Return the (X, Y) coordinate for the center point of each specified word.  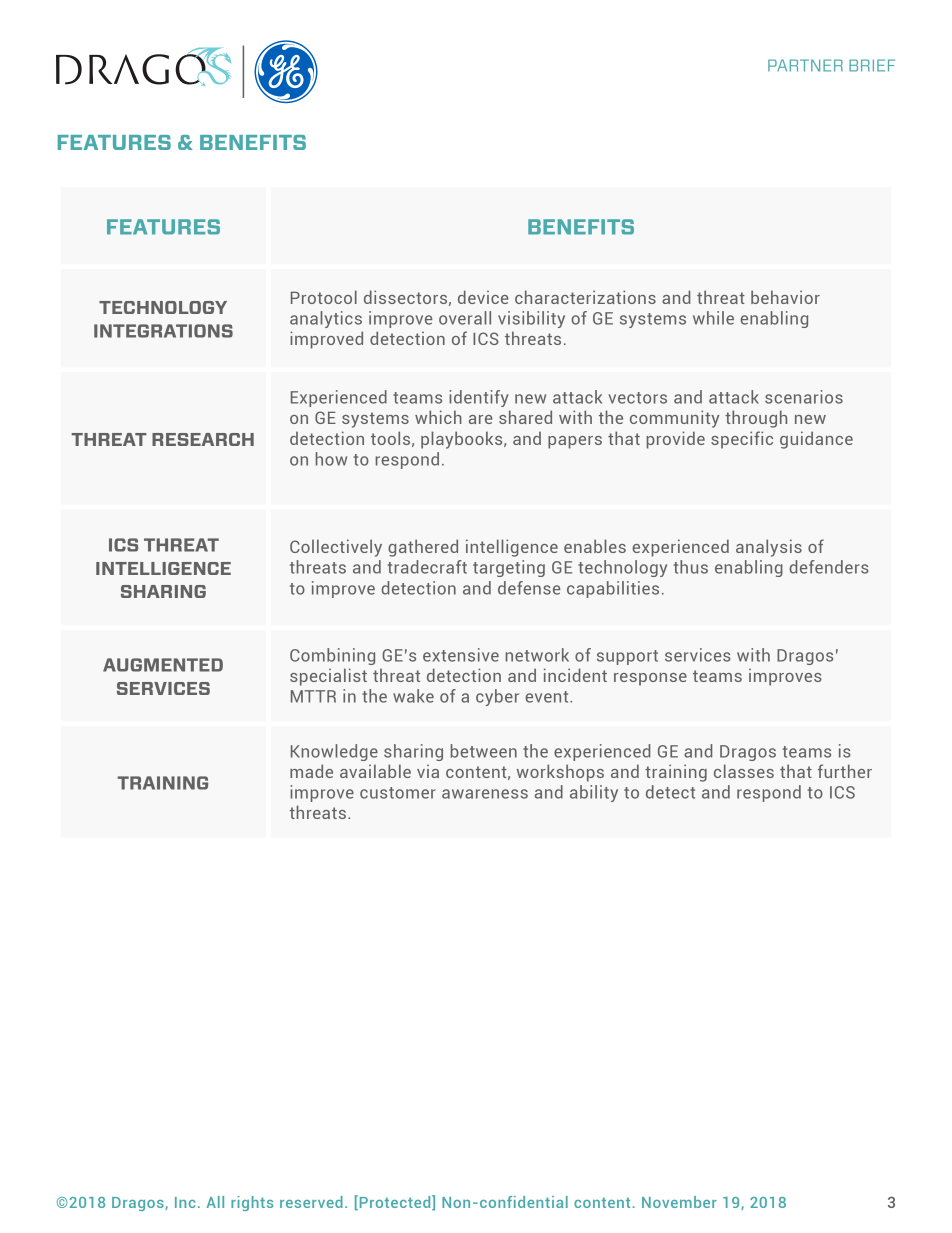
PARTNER (805, 65)
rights (252, 1203)
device (483, 297)
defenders (829, 567)
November (679, 1202)
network (537, 655)
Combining (332, 656)
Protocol (324, 297)
